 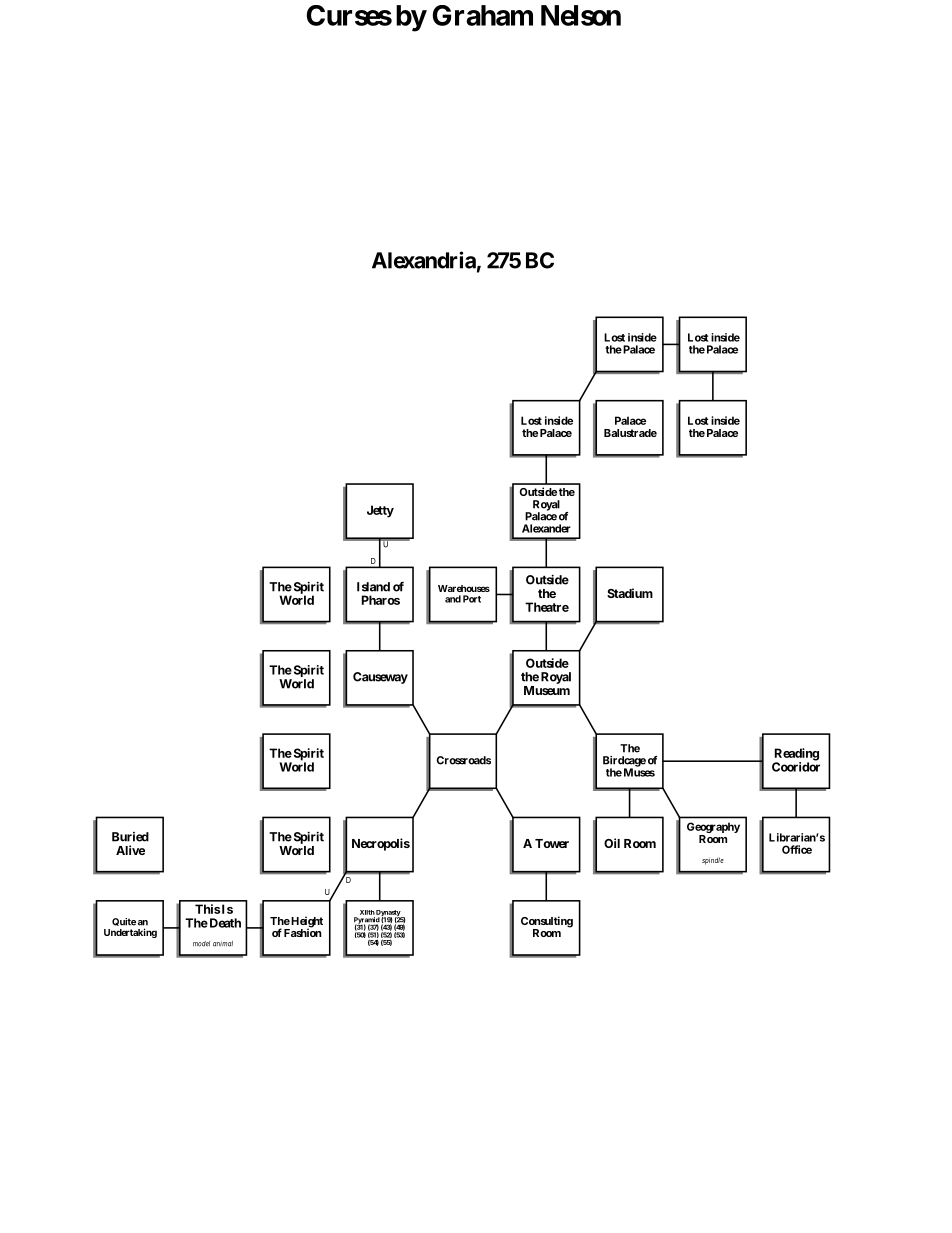 I want to click on This, so click(x=207, y=909).
